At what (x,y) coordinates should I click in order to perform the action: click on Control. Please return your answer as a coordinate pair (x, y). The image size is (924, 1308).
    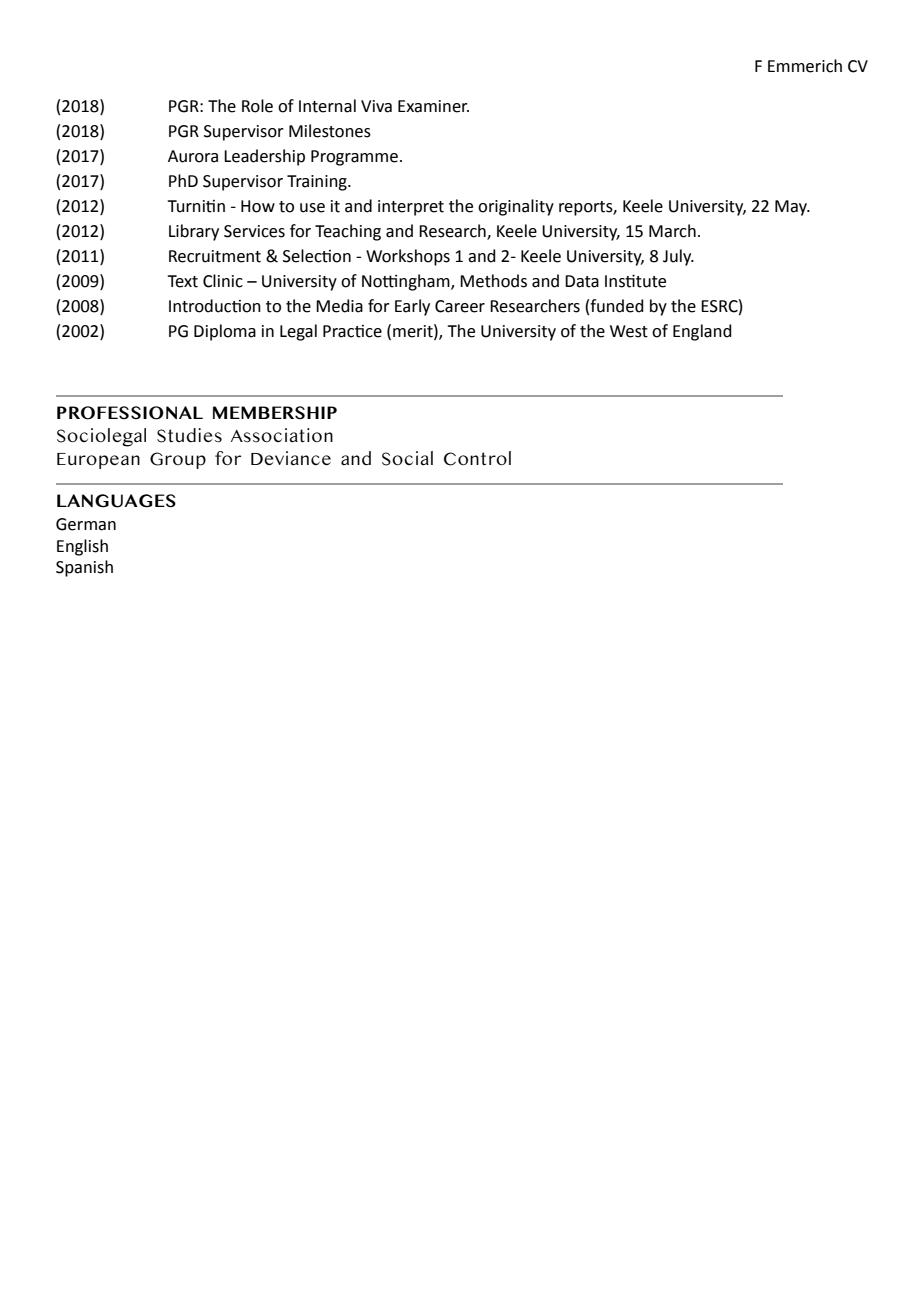
    Looking at the image, I should click on (477, 458).
